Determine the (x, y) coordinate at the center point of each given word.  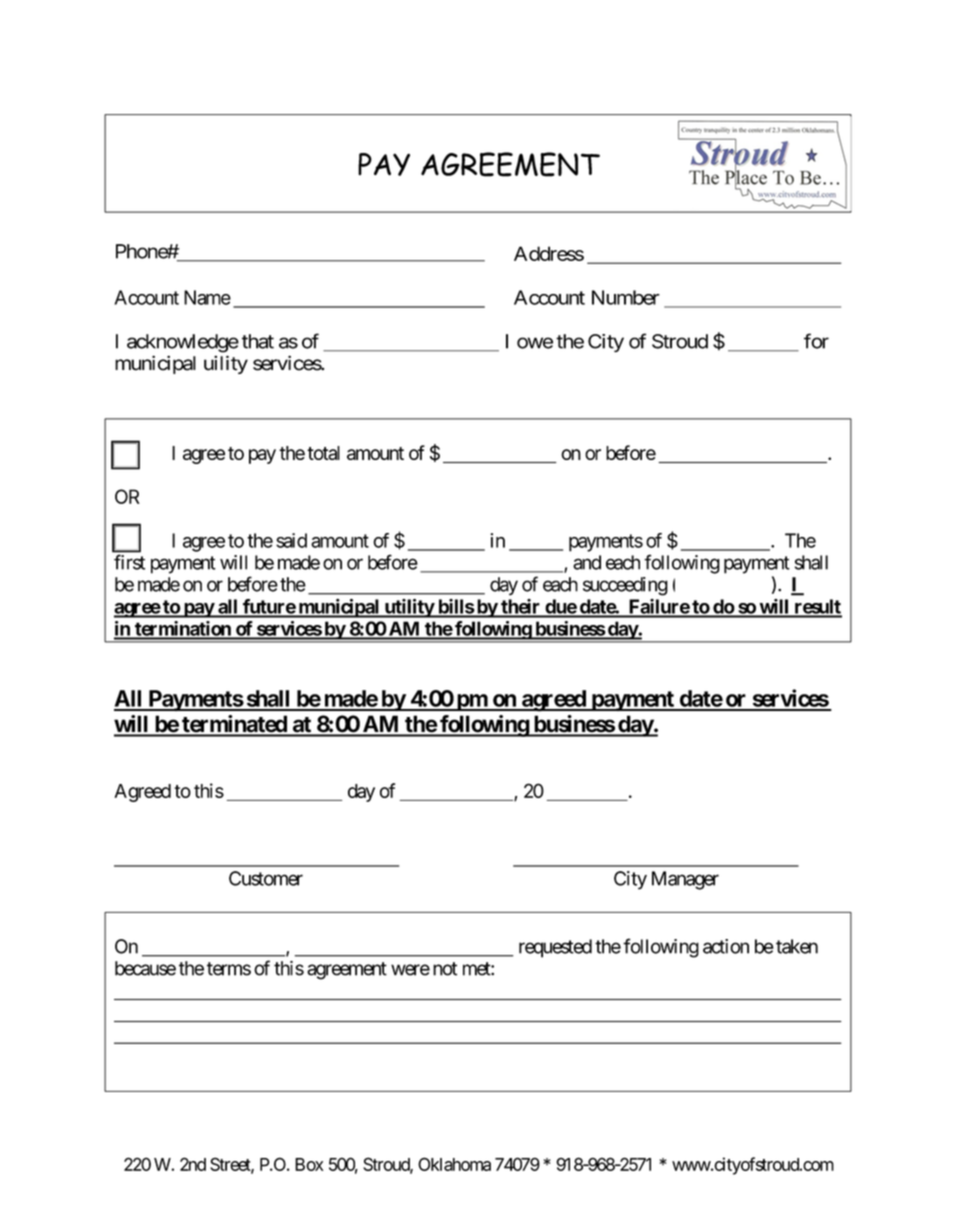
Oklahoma (454, 1164)
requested (555, 948)
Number (626, 297)
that (258, 341)
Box (309, 1164)
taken (797, 946)
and (587, 562)
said (291, 540)
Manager (685, 880)
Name (207, 297)
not (445, 969)
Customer (266, 878)
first (129, 562)
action (726, 946)
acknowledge (183, 343)
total (323, 453)
